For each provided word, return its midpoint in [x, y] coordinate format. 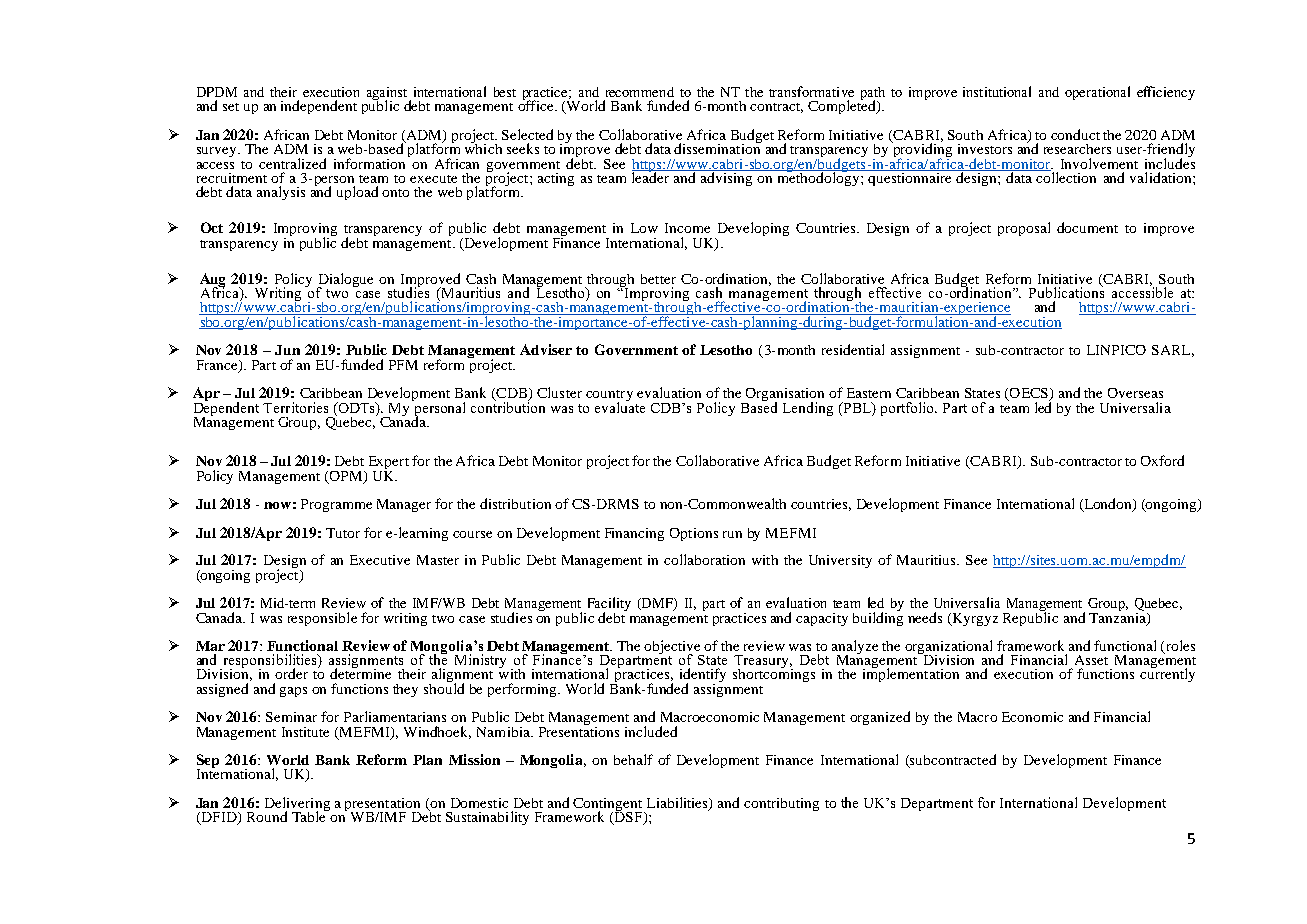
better [658, 279]
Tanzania [1118, 617]
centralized [292, 163]
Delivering [297, 805]
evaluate [620, 406]
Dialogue [345, 281]
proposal [1024, 229]
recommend [640, 92]
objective [673, 648]
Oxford [1162, 460]
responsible [322, 619]
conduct [1075, 134]
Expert [389, 464]
